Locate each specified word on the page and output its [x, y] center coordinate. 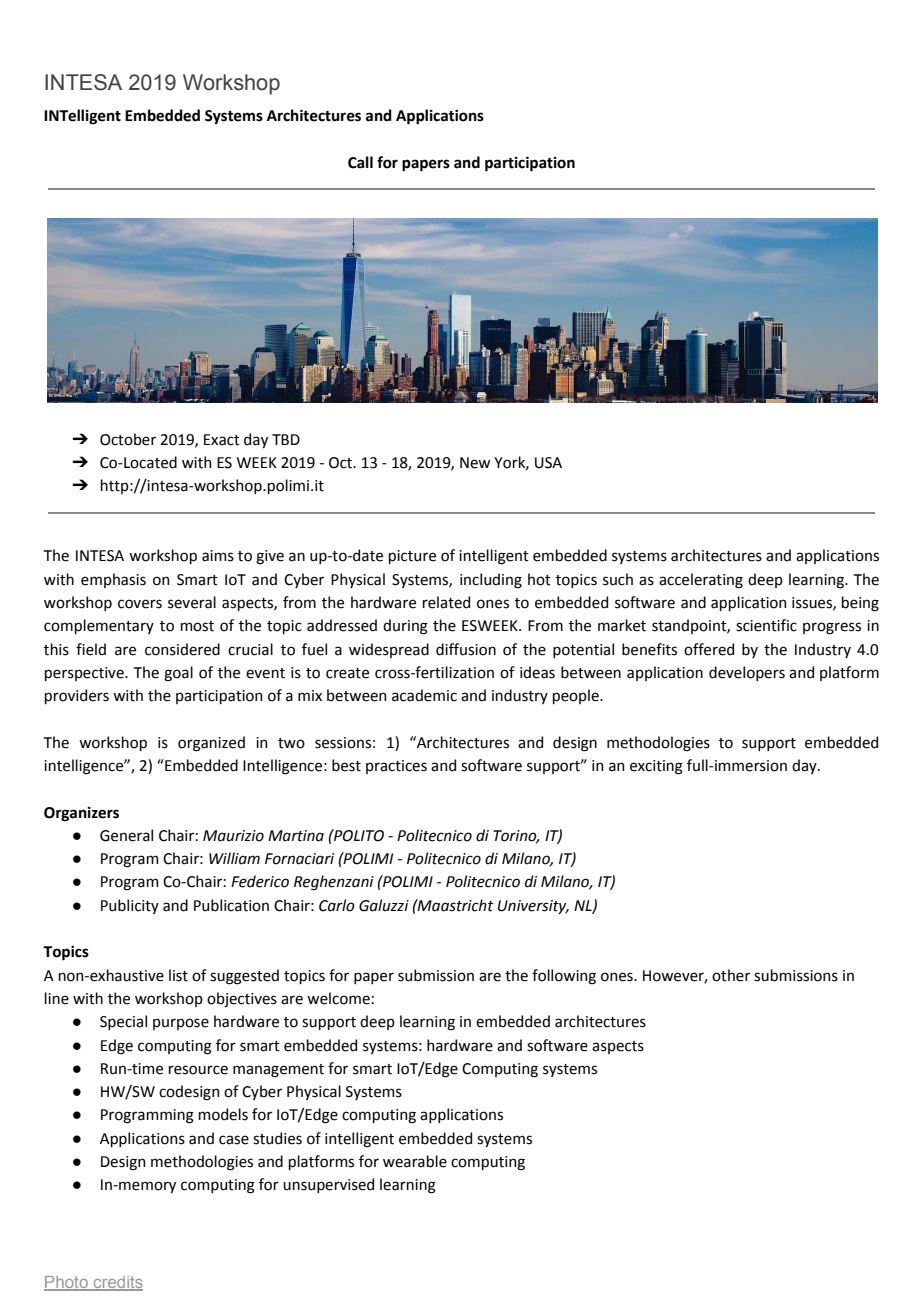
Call [360, 162]
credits [117, 1283]
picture [412, 557]
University [533, 907]
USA [548, 463]
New [475, 463]
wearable [415, 1161]
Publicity [130, 906]
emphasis [113, 580]
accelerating [701, 581]
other [731, 975]
